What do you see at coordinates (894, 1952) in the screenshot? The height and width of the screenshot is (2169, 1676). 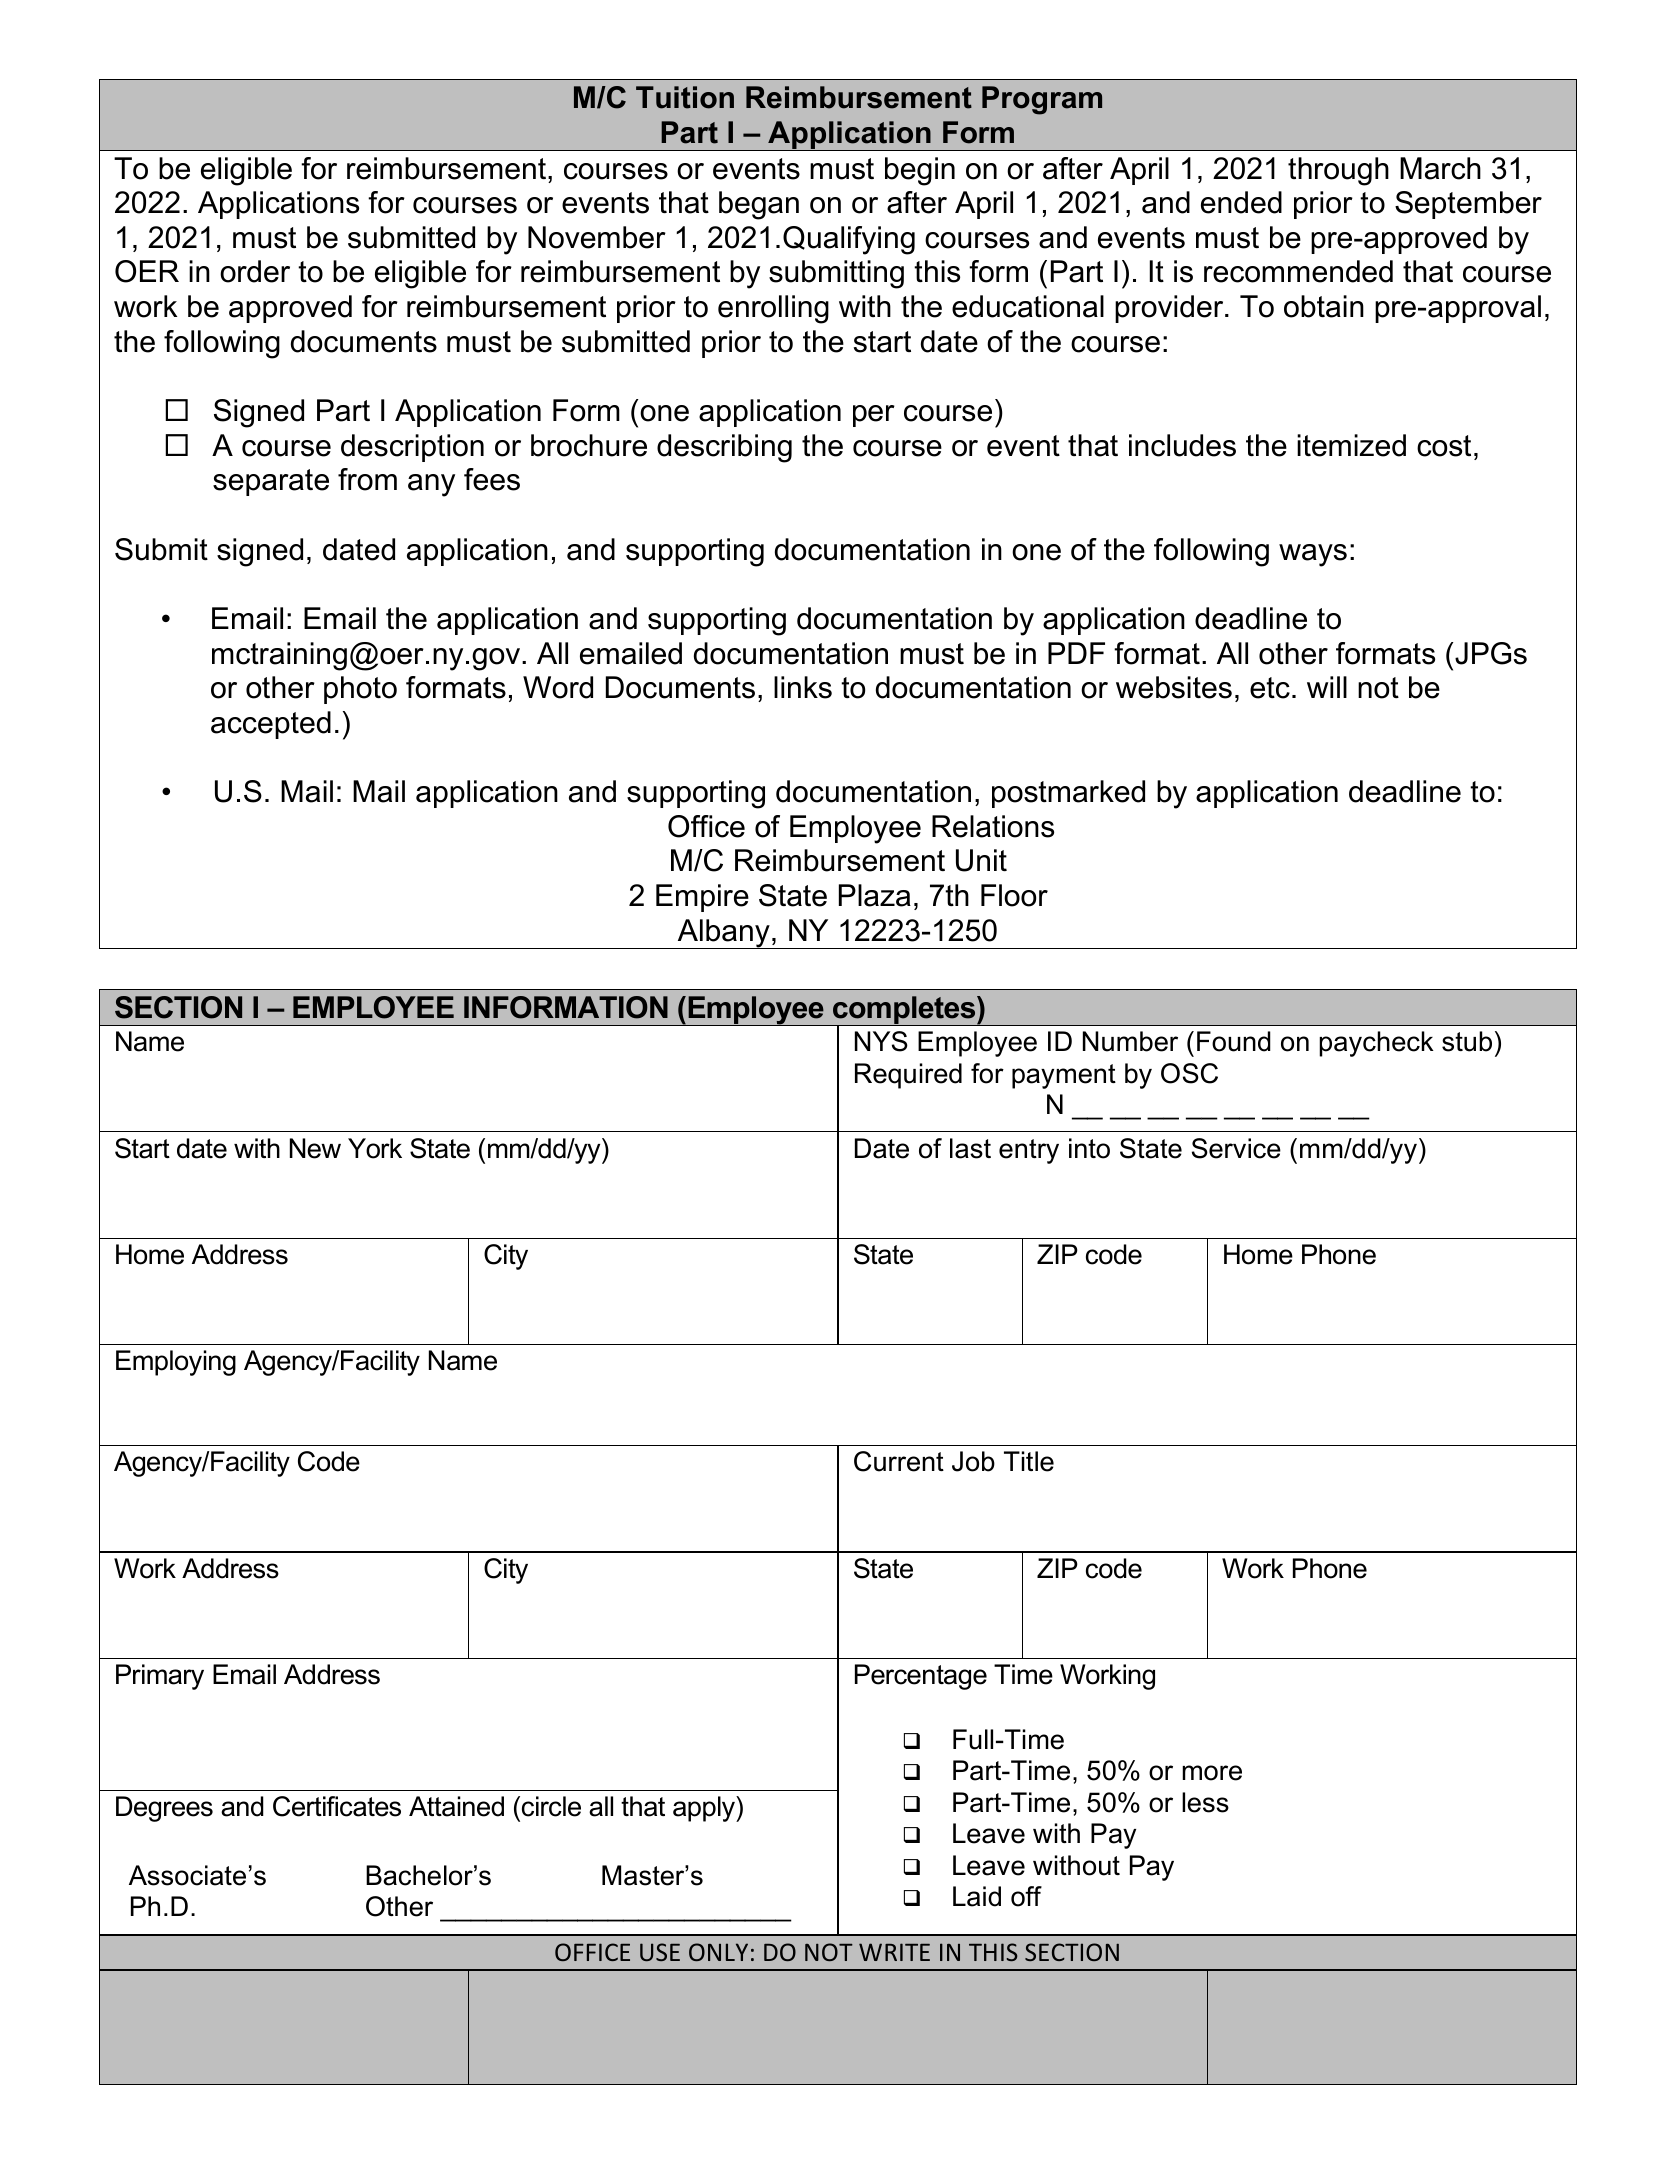 I see `WRITE` at bounding box center [894, 1952].
